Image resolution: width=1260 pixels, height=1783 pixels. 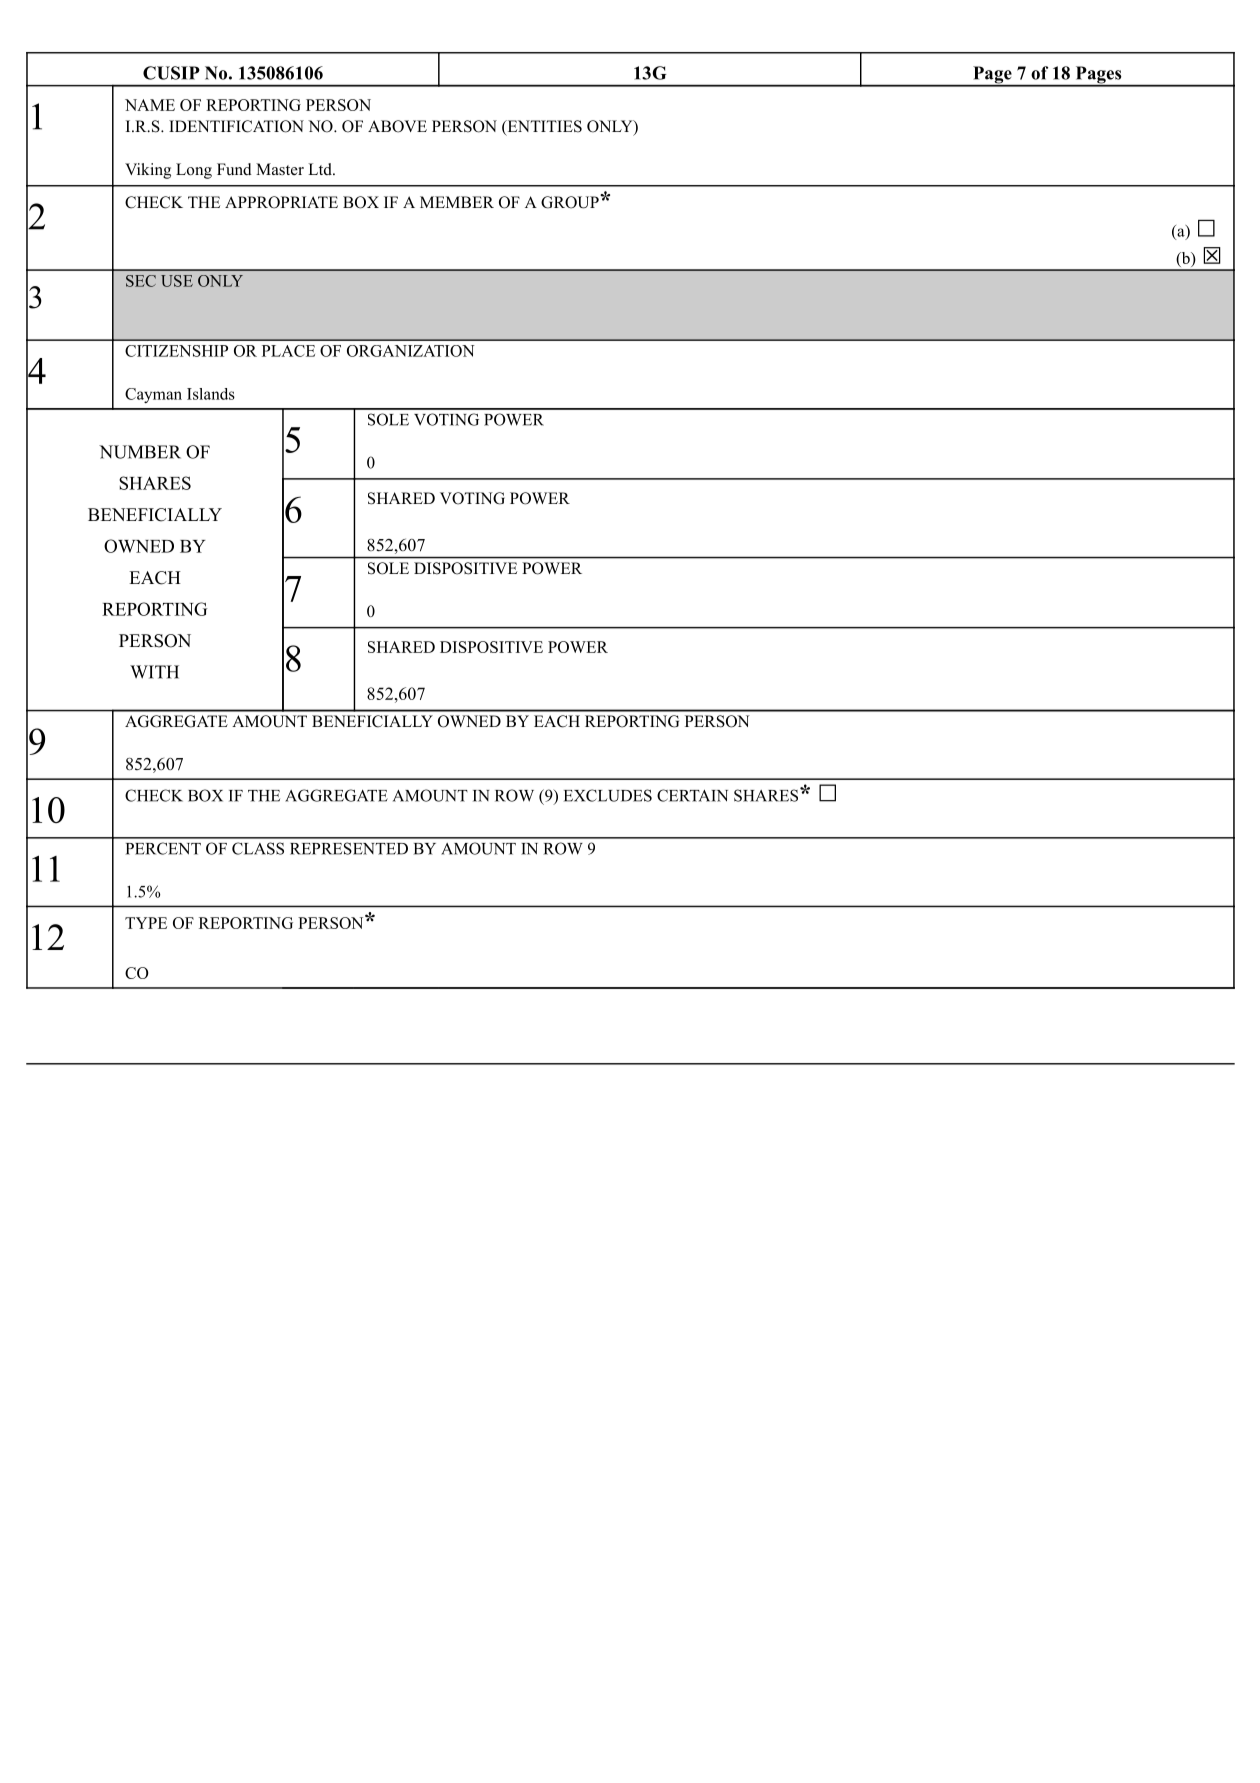 I want to click on EXCLUDES, so click(x=608, y=795).
